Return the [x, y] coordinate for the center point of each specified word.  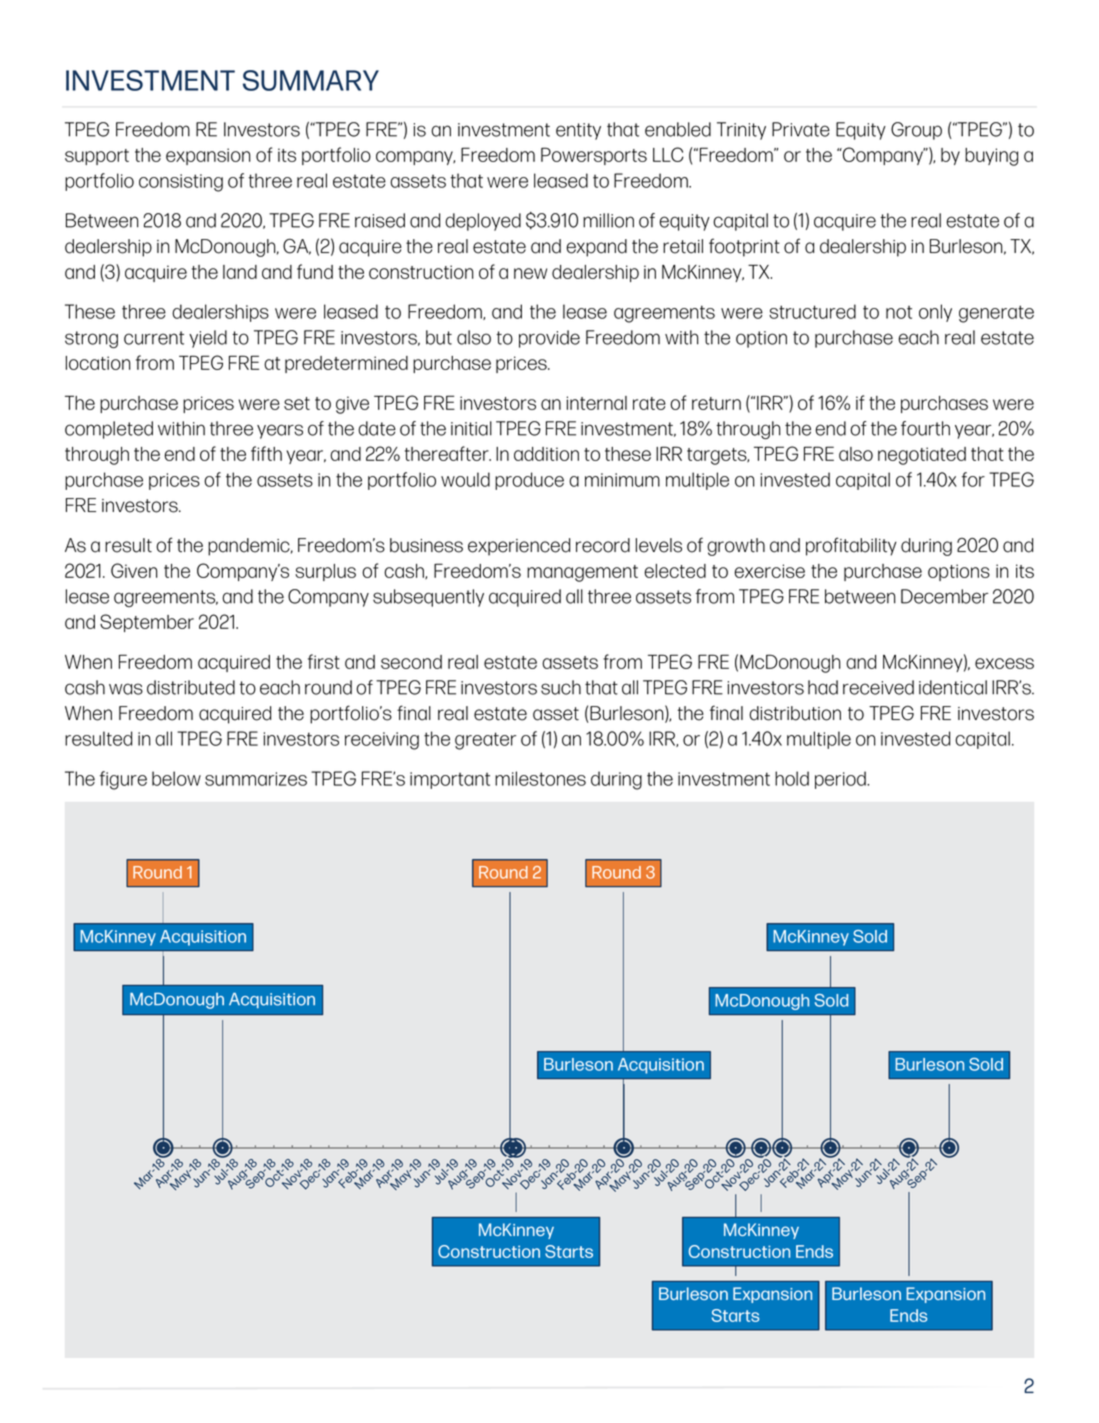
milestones [540, 778]
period [841, 780]
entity [578, 131]
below [176, 778]
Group [916, 131]
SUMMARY [311, 80]
